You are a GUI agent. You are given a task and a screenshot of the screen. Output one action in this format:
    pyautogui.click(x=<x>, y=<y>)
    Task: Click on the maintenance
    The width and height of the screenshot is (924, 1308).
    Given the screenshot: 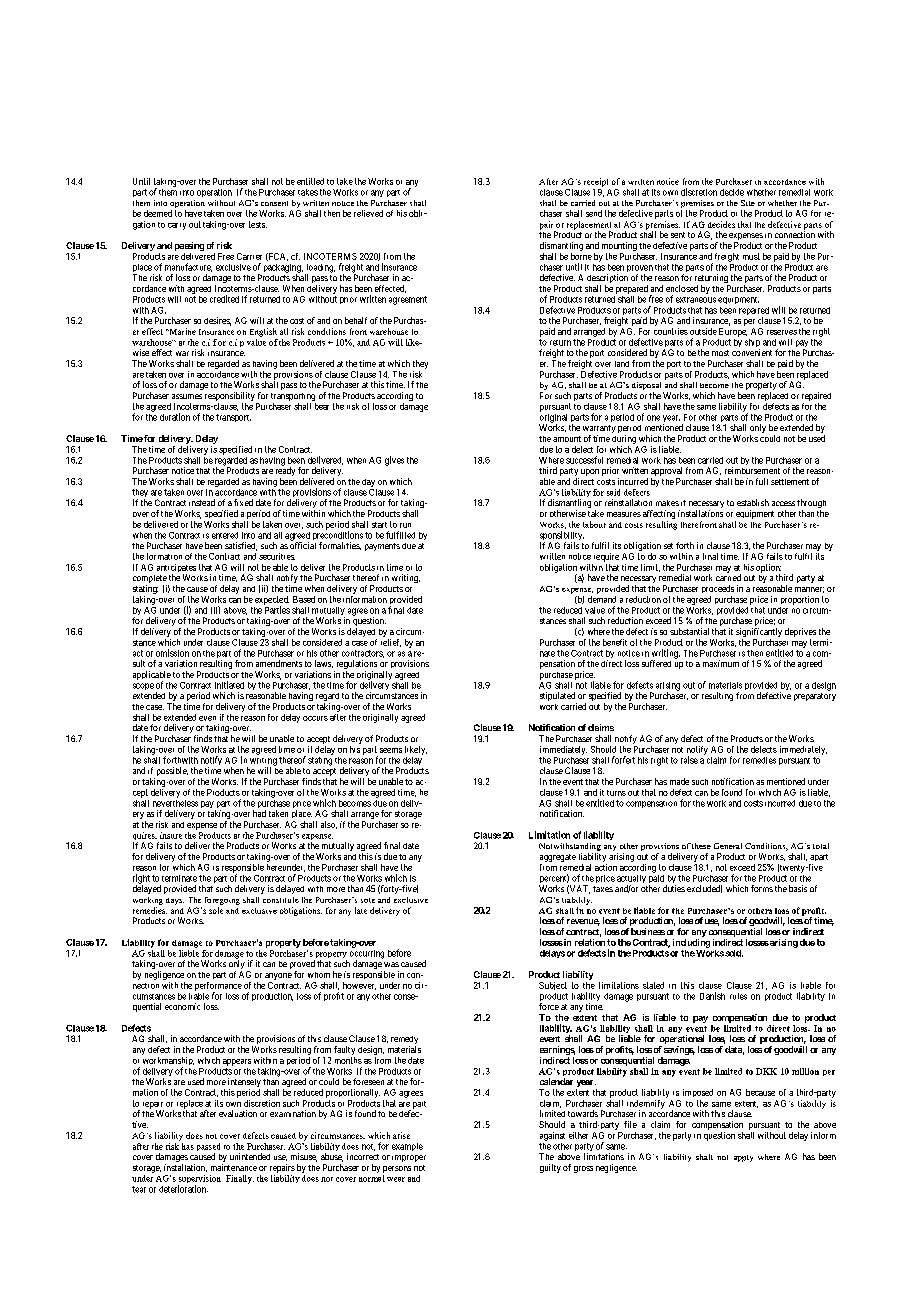 What is the action you would take?
    pyautogui.click(x=234, y=1167)
